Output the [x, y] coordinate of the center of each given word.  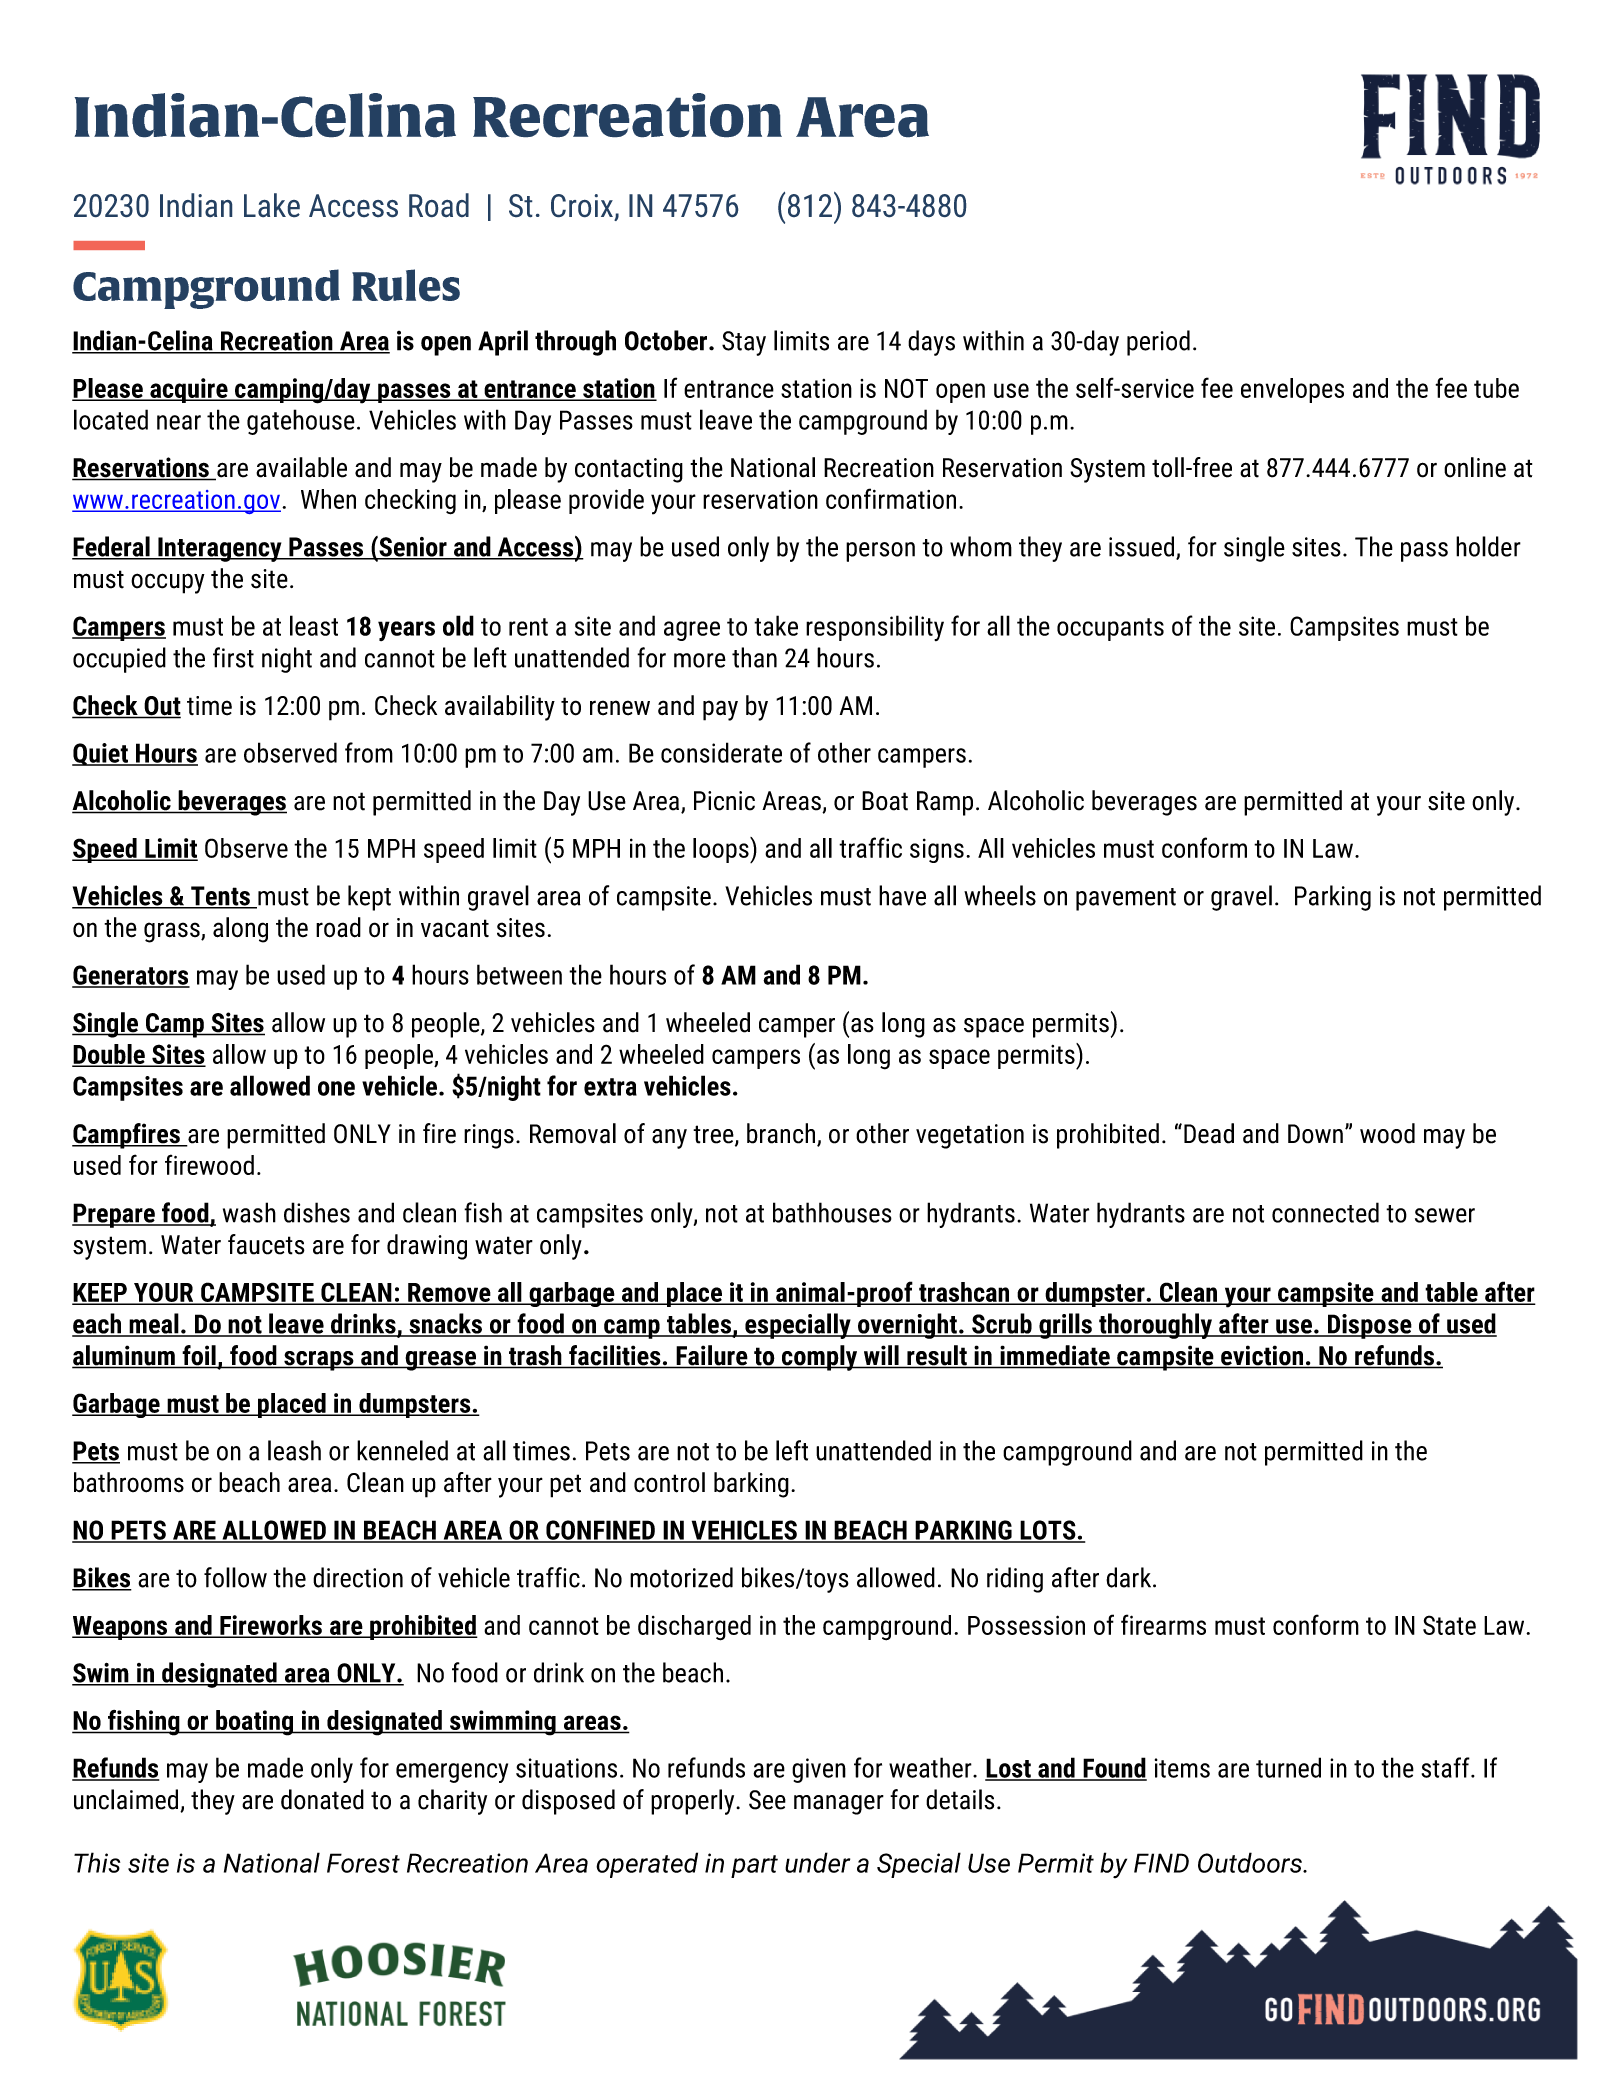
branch [782, 1134]
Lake [272, 205]
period [1158, 343]
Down [1315, 1134]
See [767, 1800]
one [336, 1088]
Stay [744, 343]
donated [322, 1799]
